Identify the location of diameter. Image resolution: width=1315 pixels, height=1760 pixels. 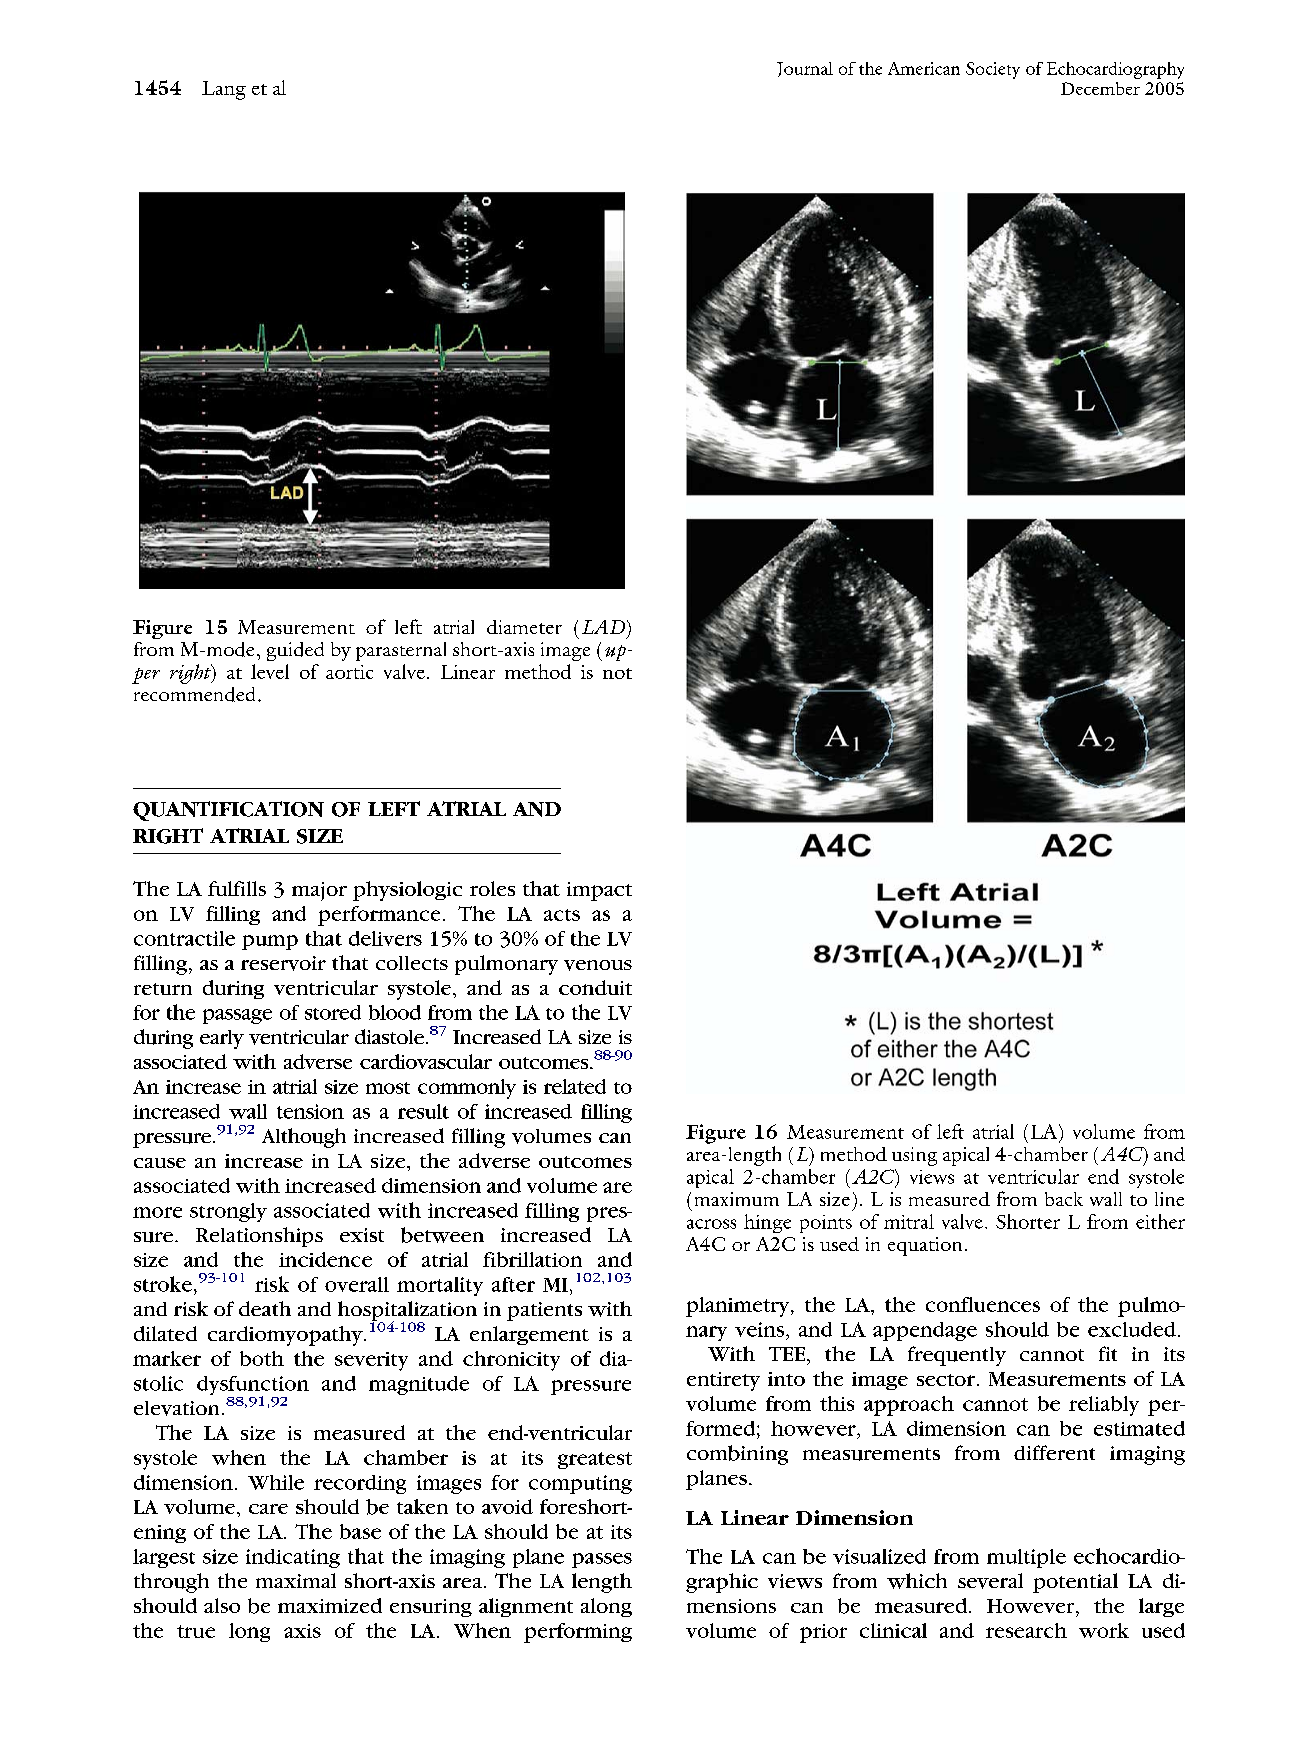
(524, 627).
